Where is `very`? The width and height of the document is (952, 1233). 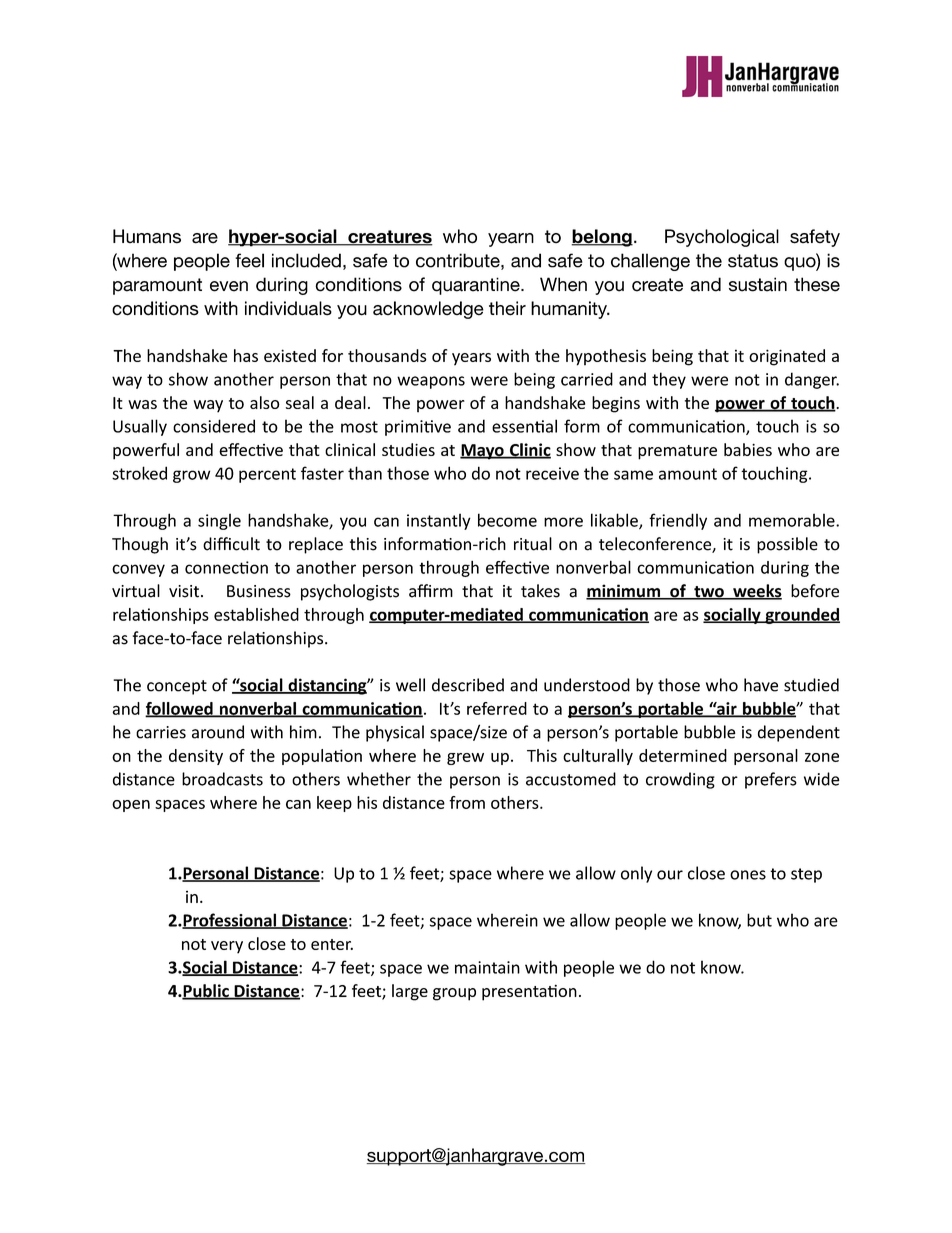
very is located at coordinates (227, 947).
